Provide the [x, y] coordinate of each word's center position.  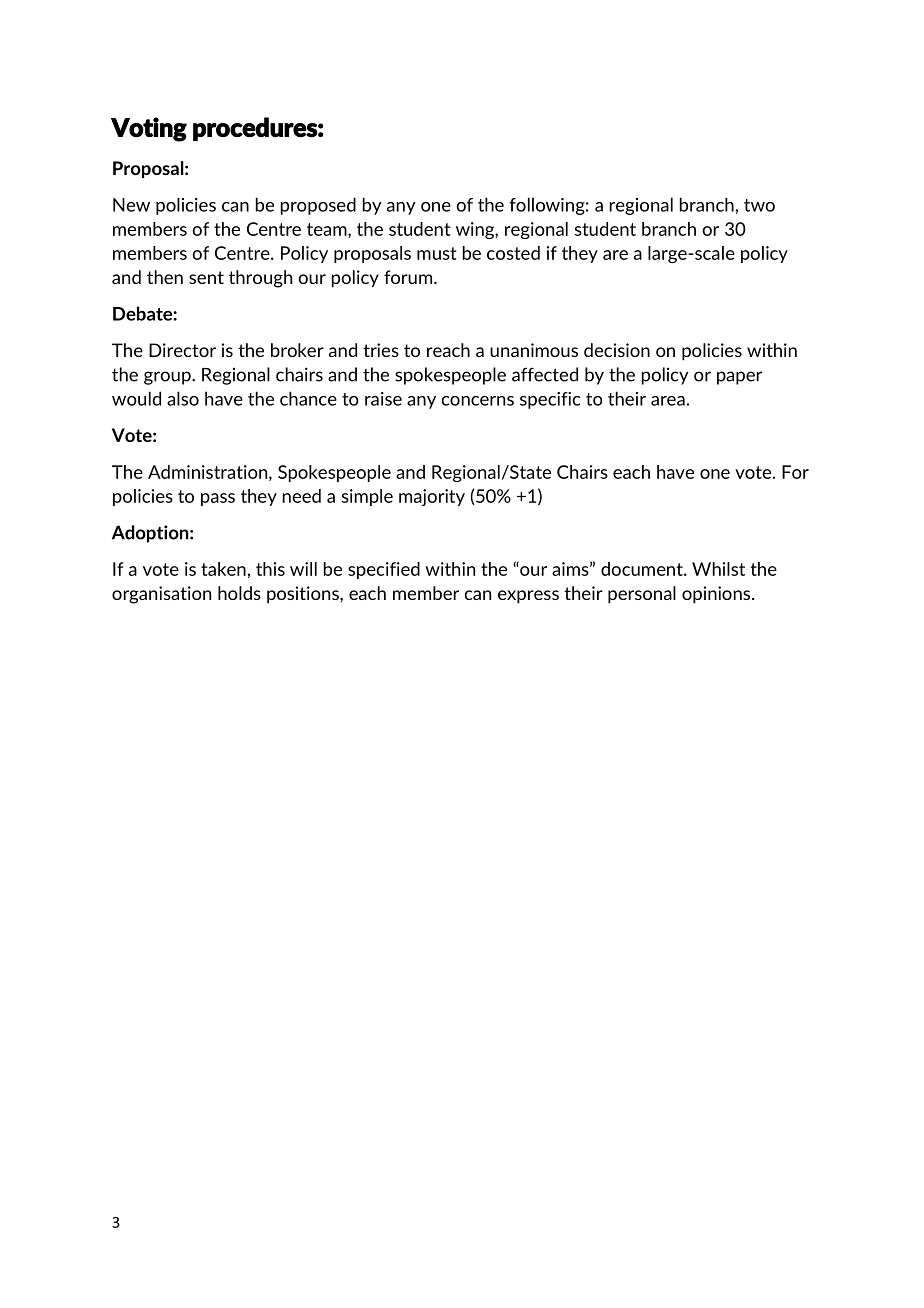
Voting [149, 129]
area [668, 401]
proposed [318, 206]
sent [206, 277]
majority [432, 497]
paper [739, 378]
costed [513, 253]
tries [381, 350]
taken [224, 569]
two [759, 205]
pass [218, 499]
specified [384, 570]
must [437, 253]
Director [182, 350]
